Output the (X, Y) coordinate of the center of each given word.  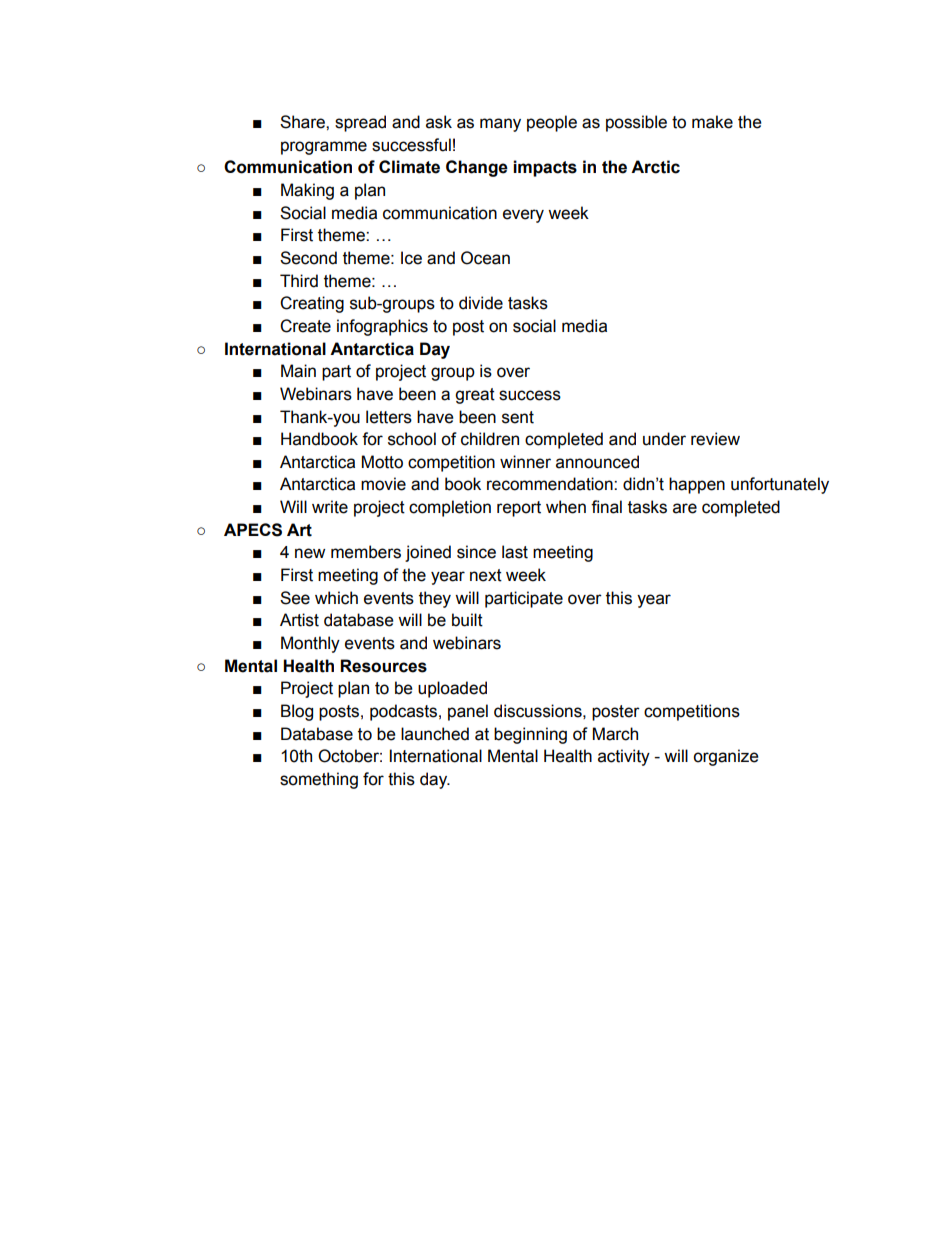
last (515, 552)
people (552, 123)
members (366, 552)
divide (481, 303)
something (319, 780)
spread (360, 123)
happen (697, 485)
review (715, 439)
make (712, 122)
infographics (382, 327)
